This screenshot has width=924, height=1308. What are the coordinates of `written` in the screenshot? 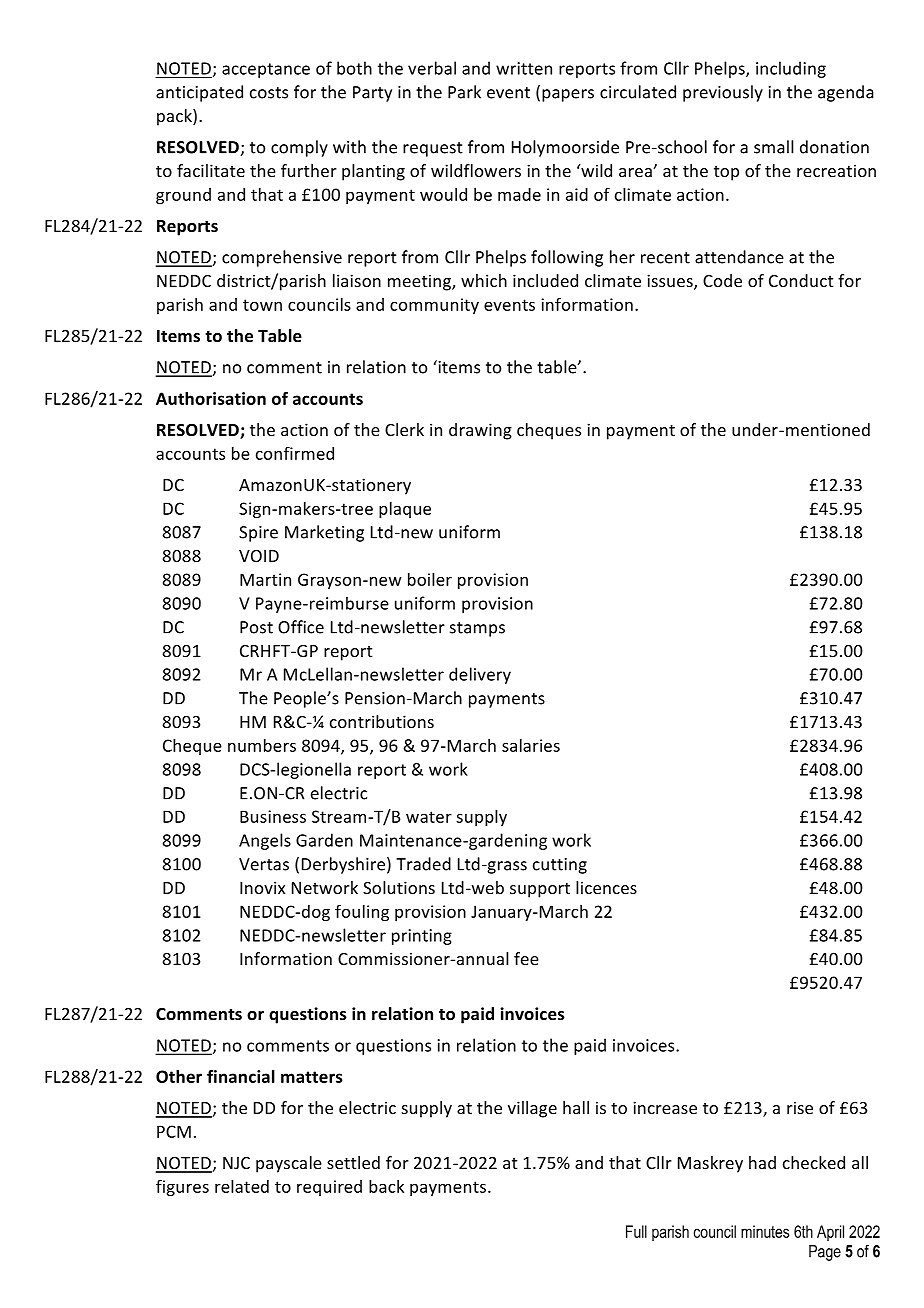 It's located at (524, 68).
